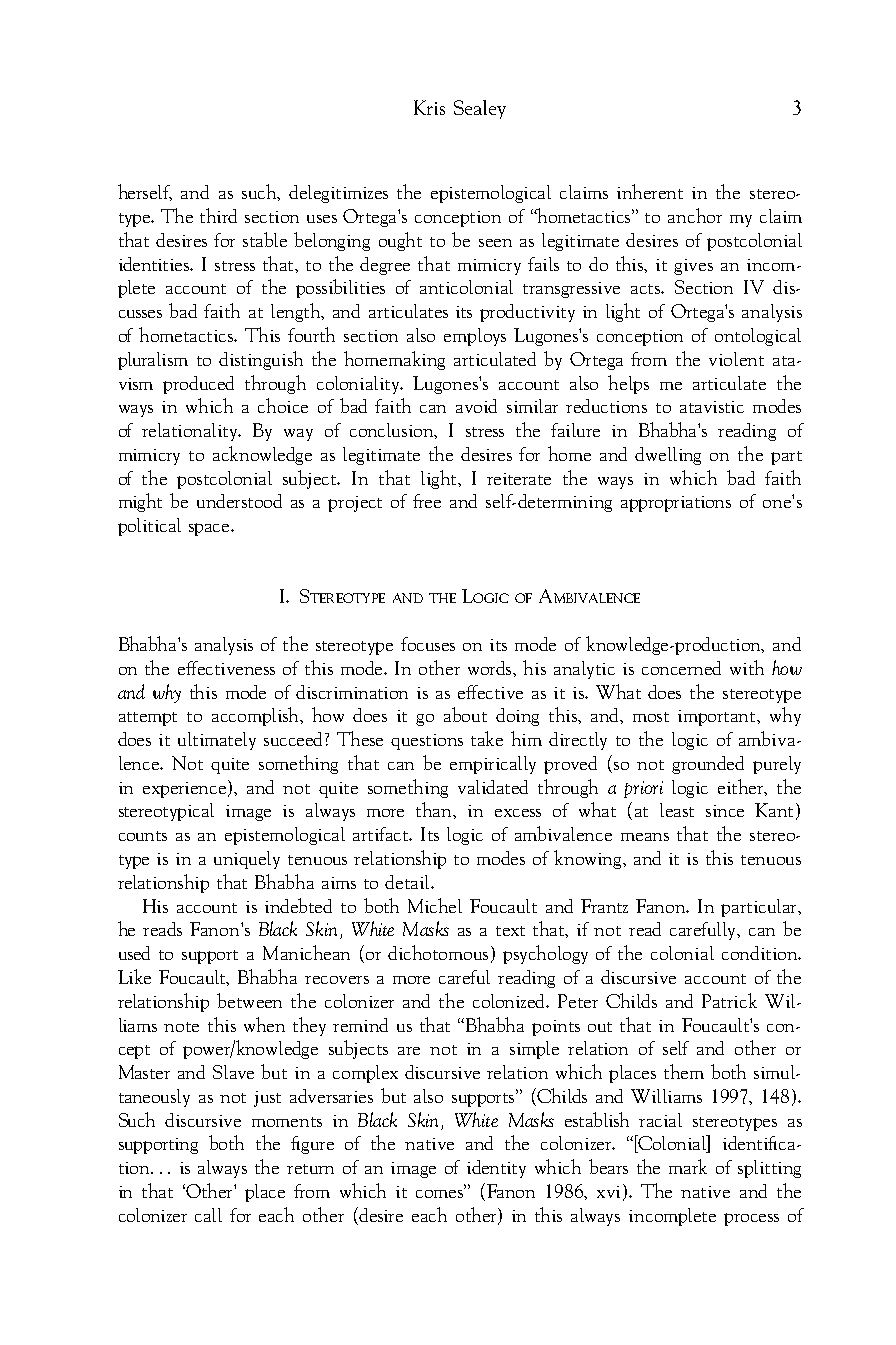 Image resolution: width=896 pixels, height=1345 pixels. What do you see at coordinates (310, 1169) in the image?
I see `return` at bounding box center [310, 1169].
